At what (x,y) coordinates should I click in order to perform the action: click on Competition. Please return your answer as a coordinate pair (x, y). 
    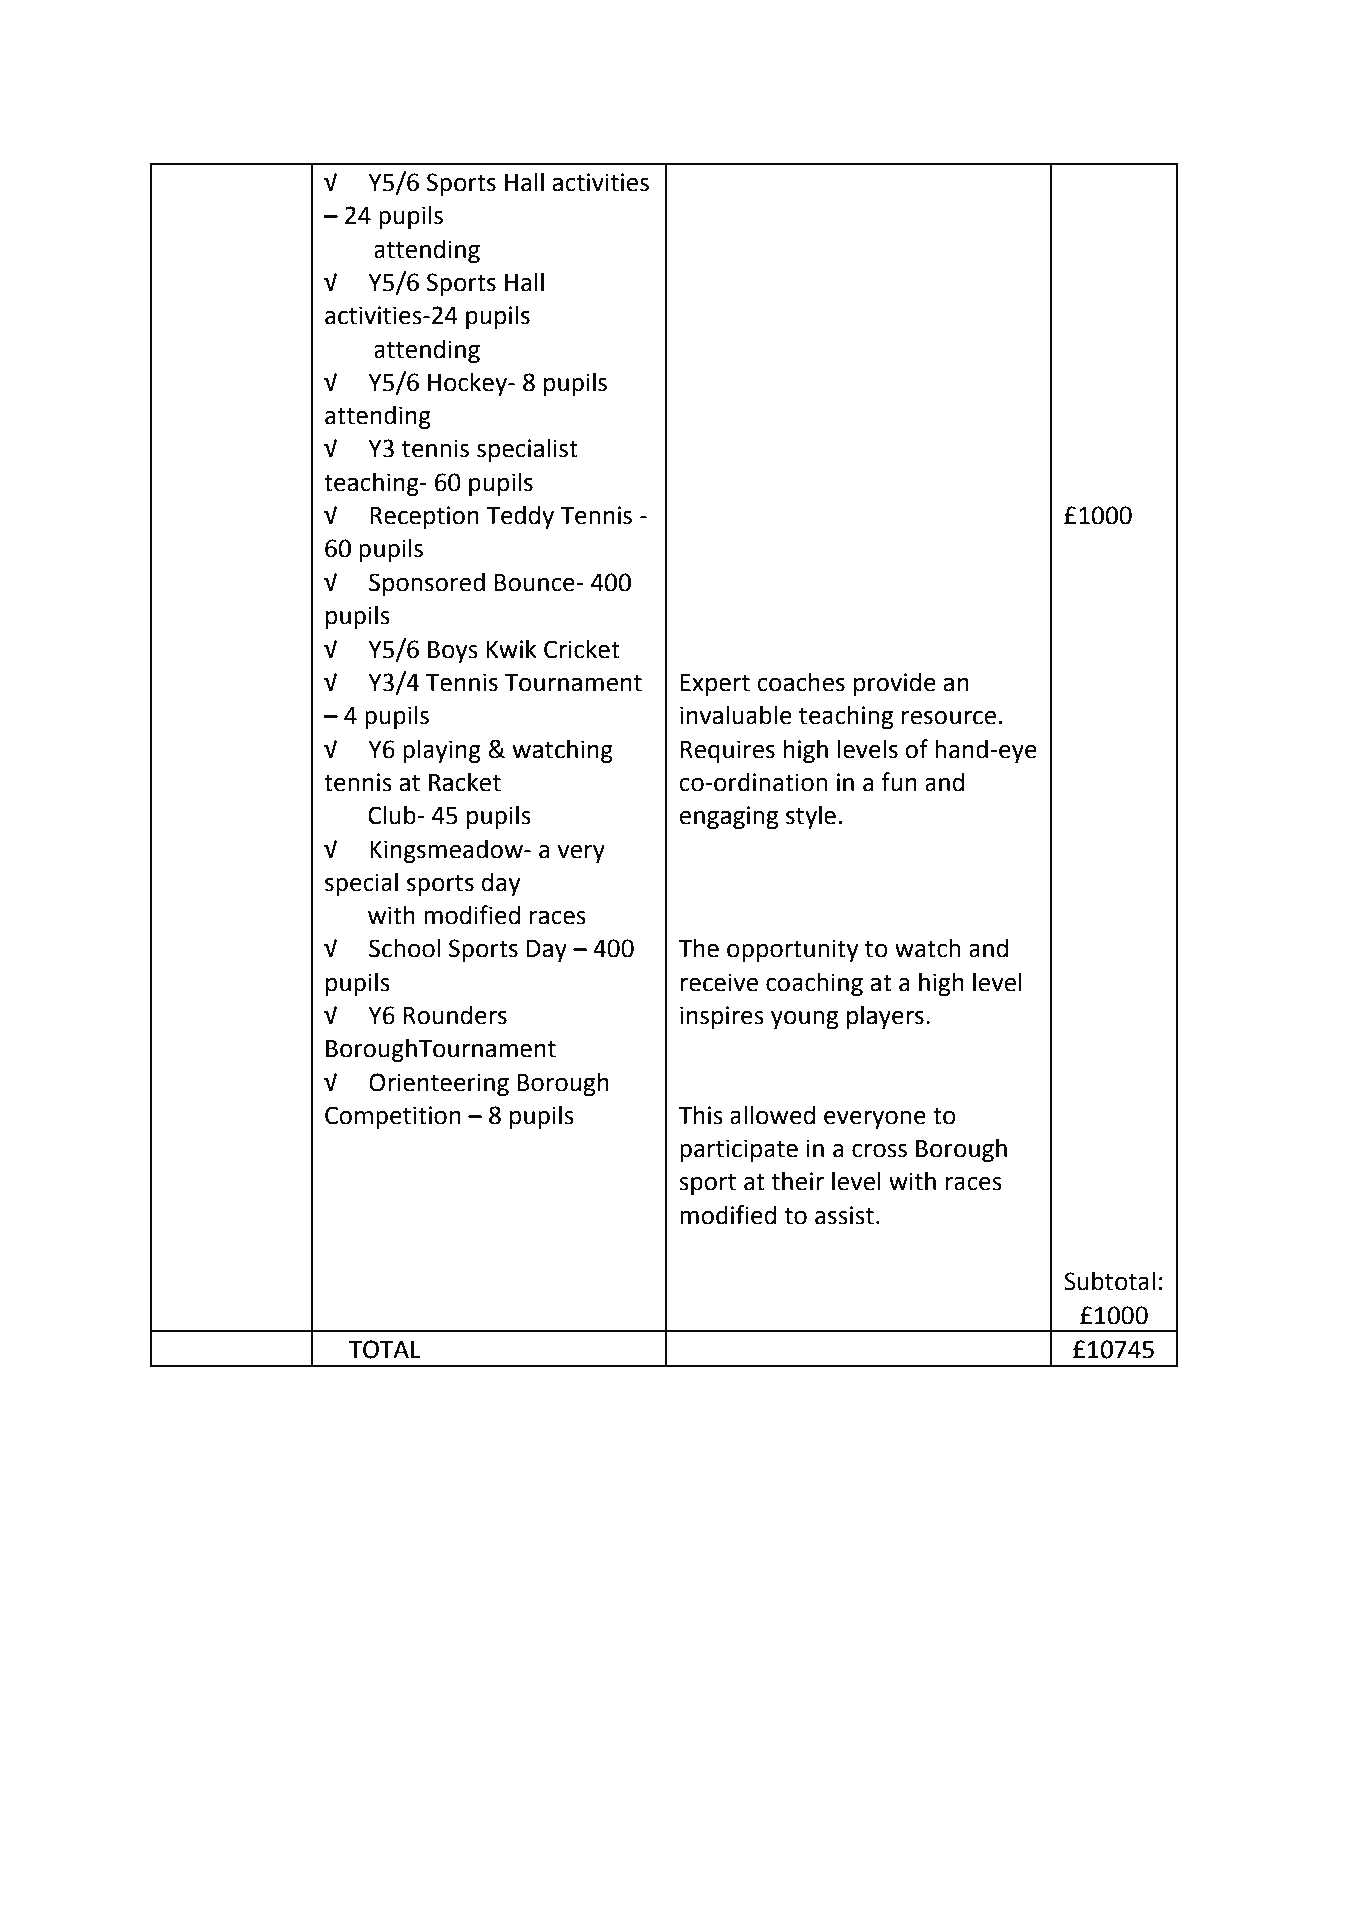
    Looking at the image, I should click on (393, 1117).
